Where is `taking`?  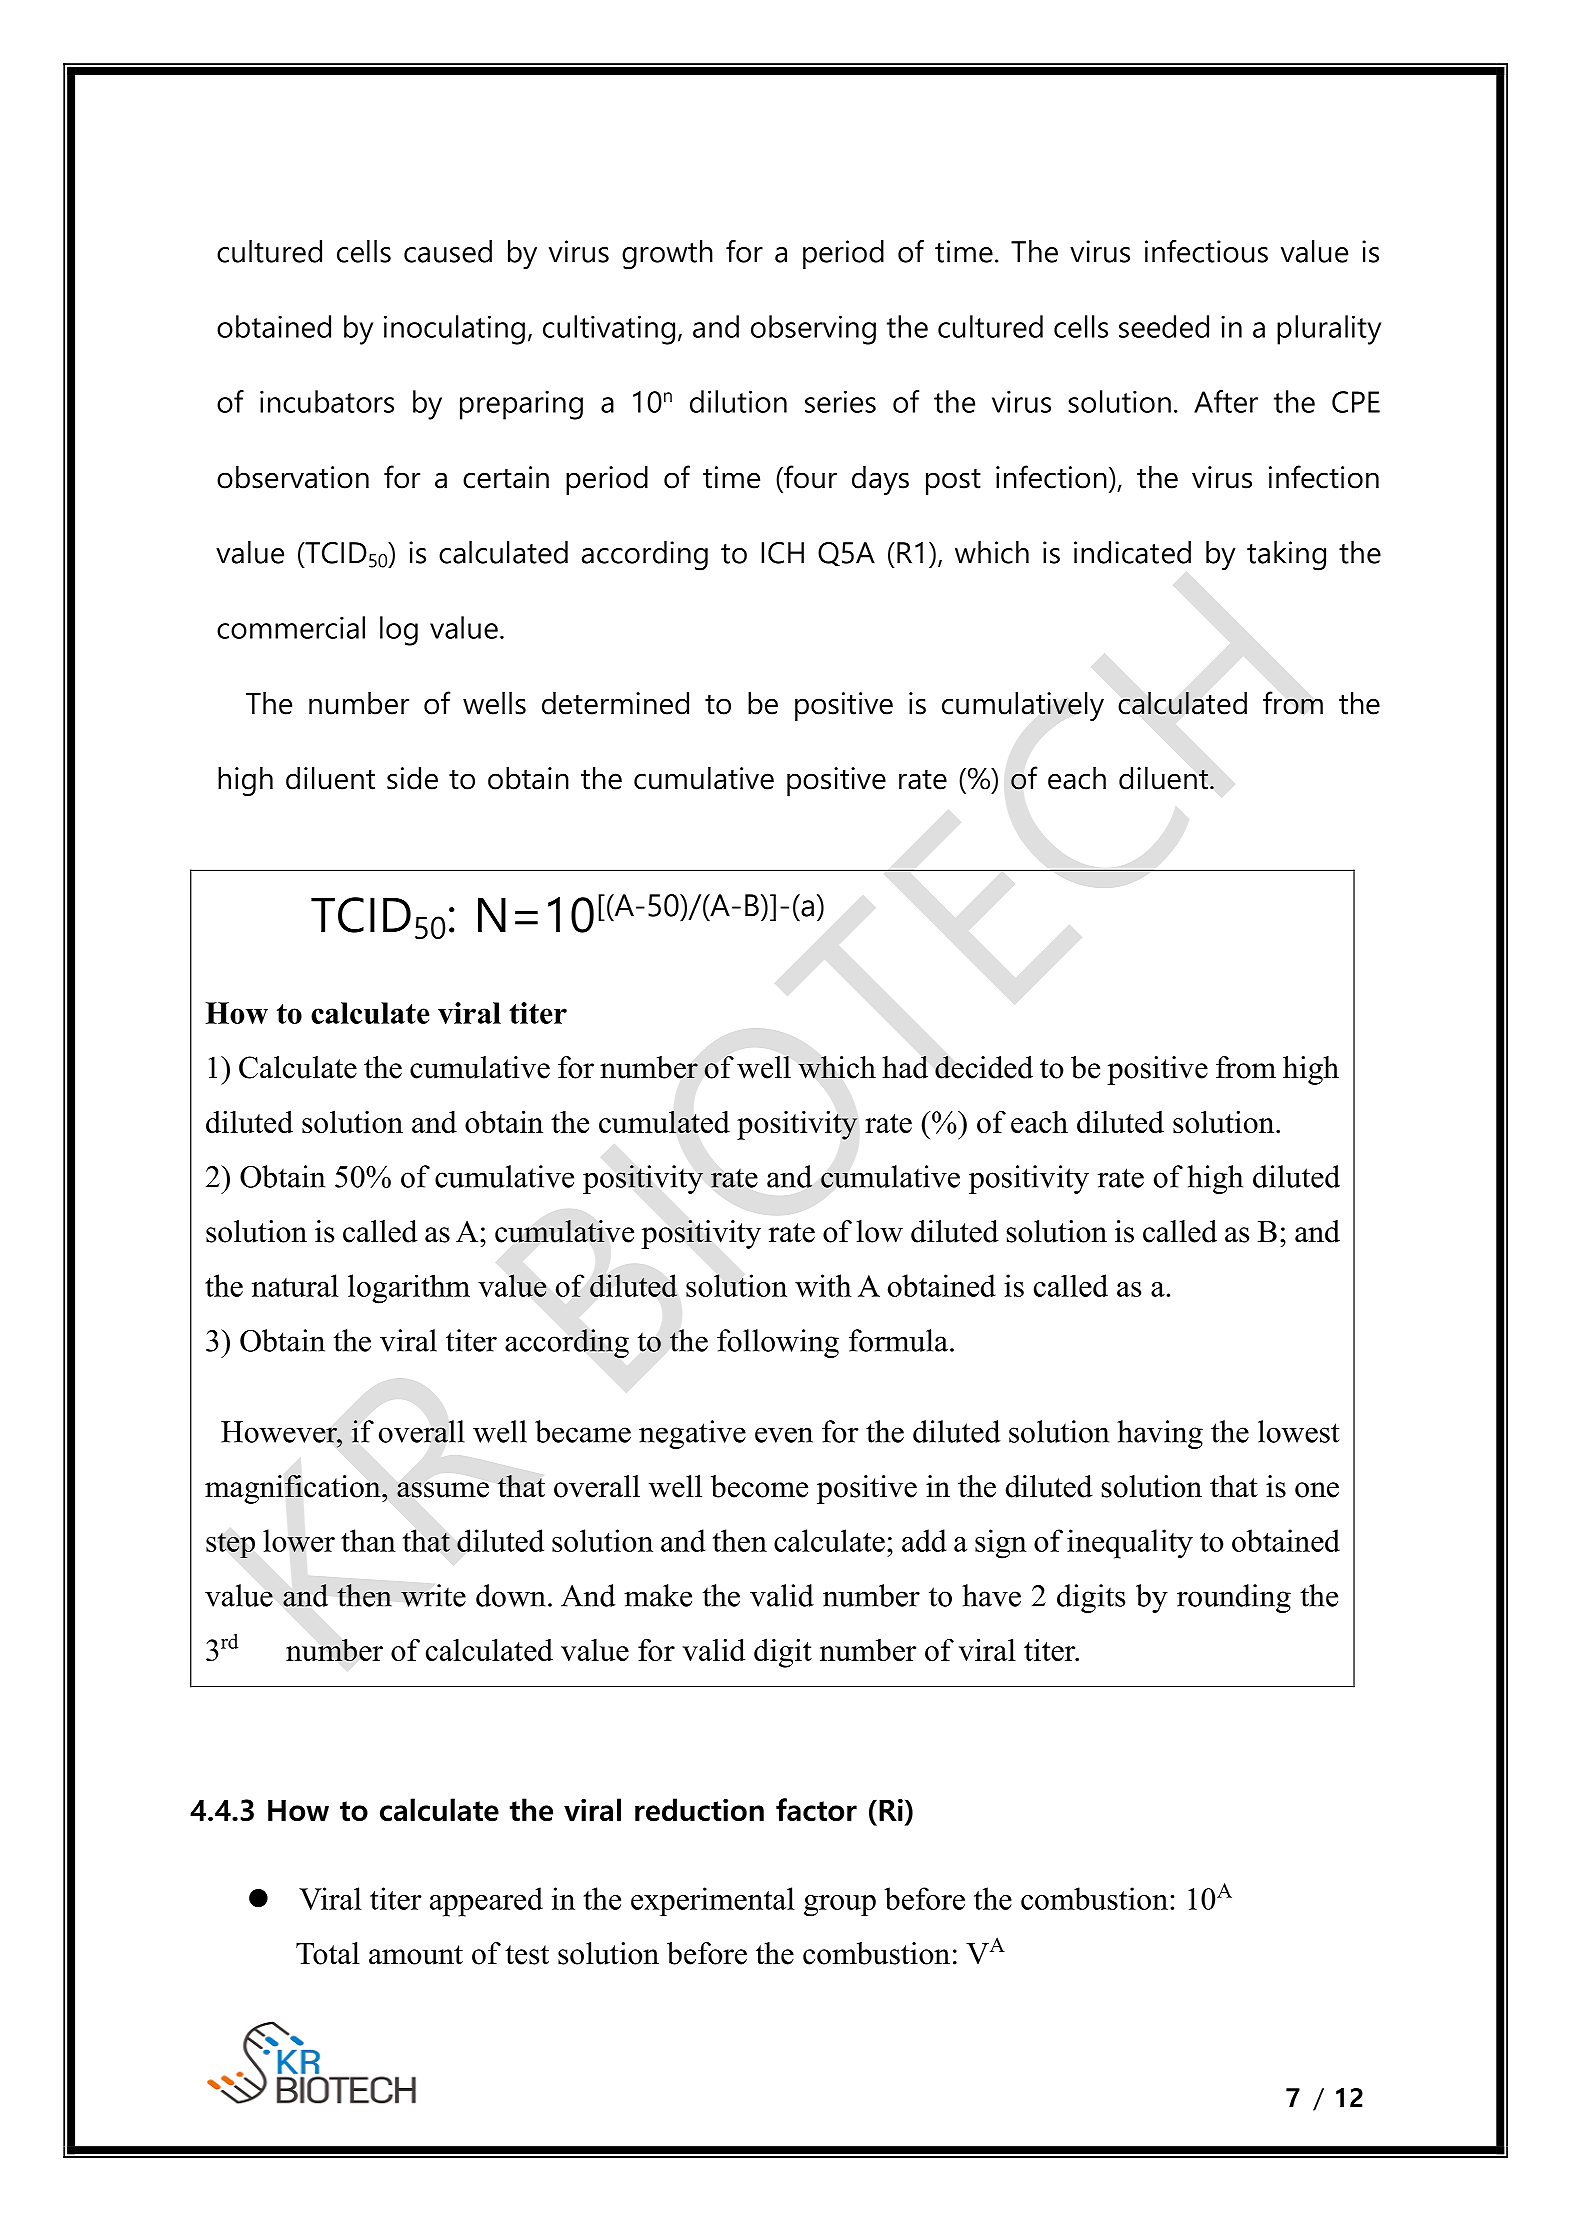
taking is located at coordinates (1286, 556).
